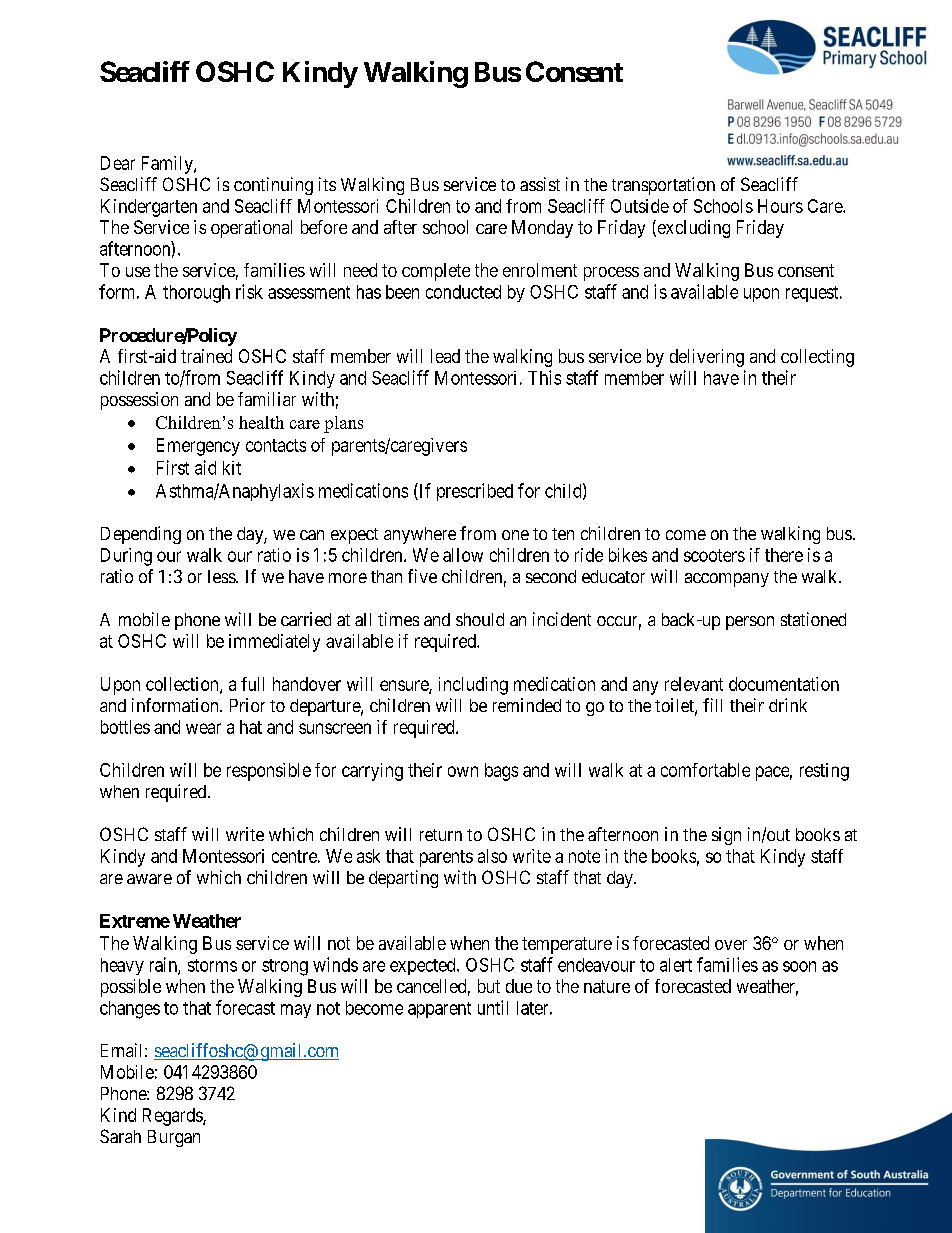 The image size is (952, 1233). What do you see at coordinates (726, 836) in the screenshot?
I see `sign` at bounding box center [726, 836].
